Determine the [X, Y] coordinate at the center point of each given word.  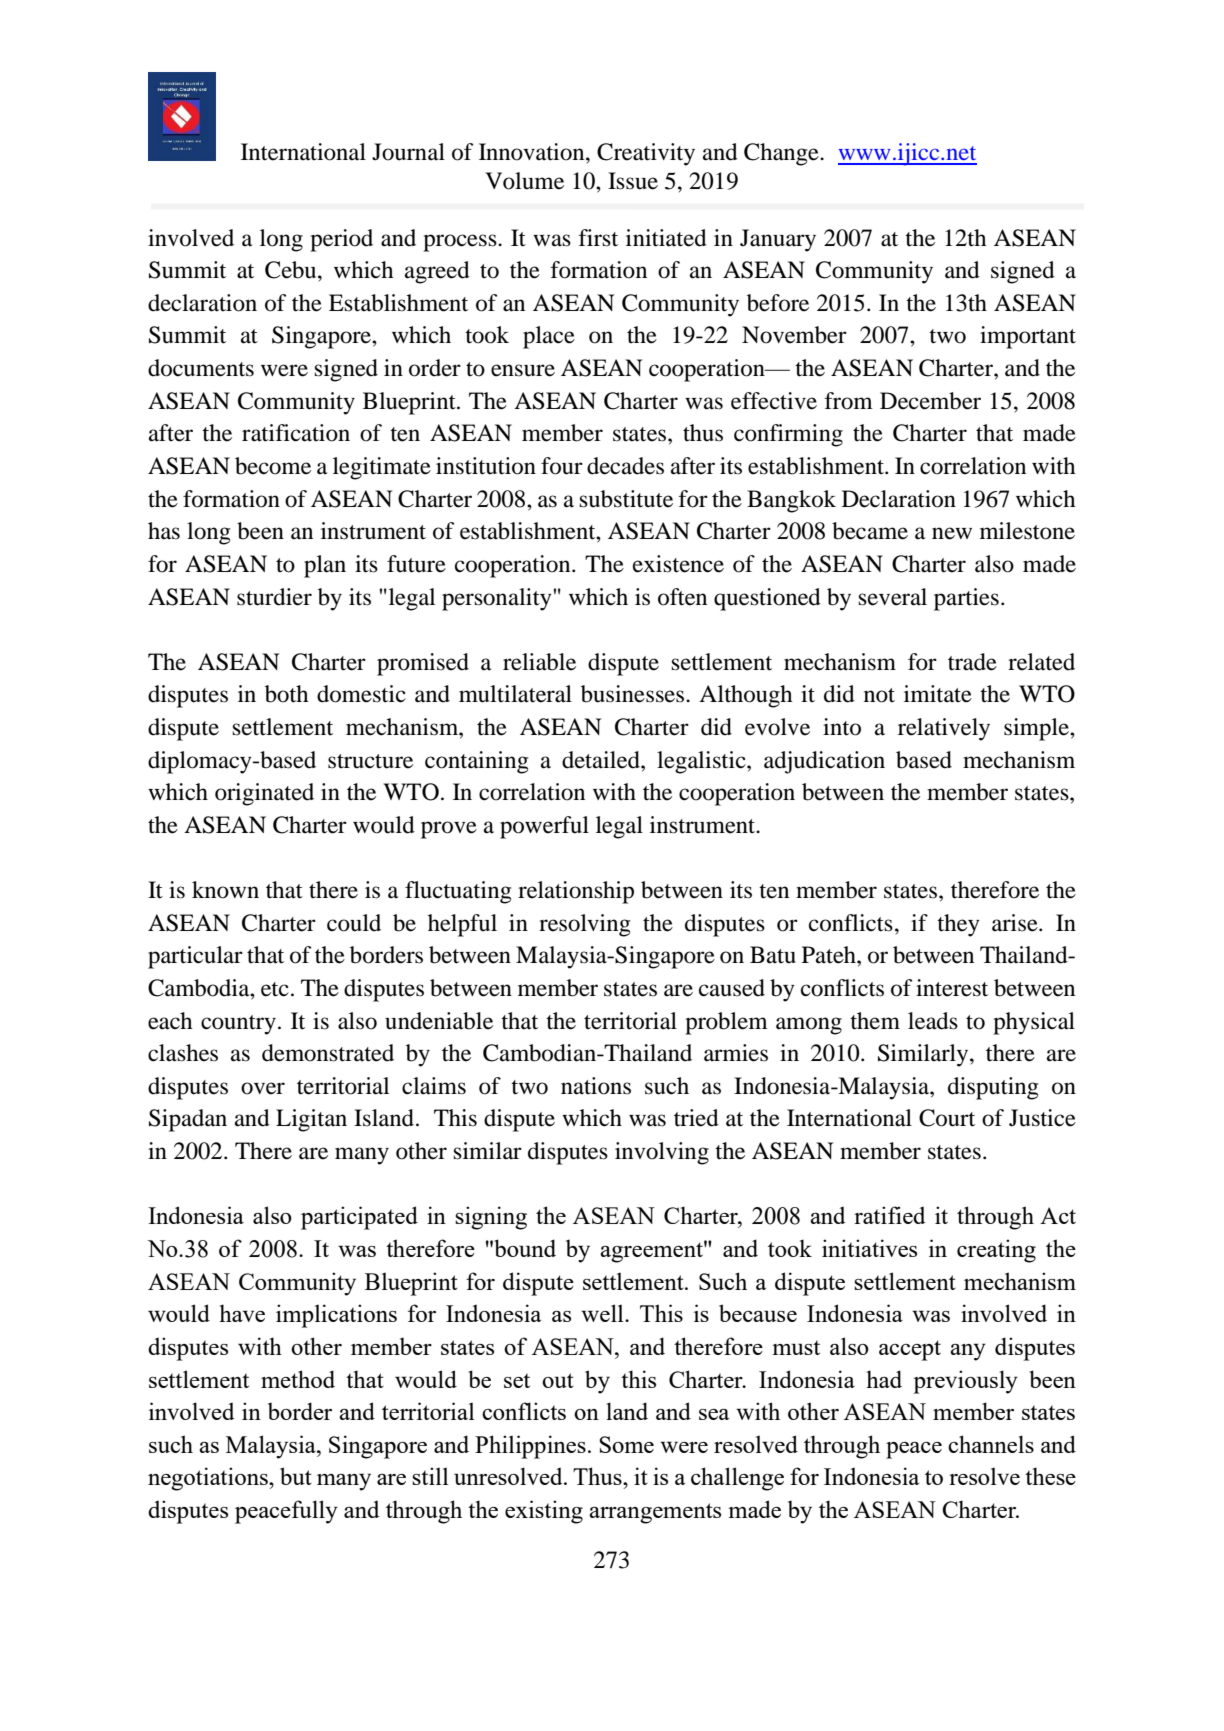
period [341, 240]
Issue [633, 181]
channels [991, 1444]
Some [626, 1444]
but [296, 1476]
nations [596, 1086]
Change [782, 154]
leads [933, 1021]
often [682, 597]
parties [966, 599]
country [238, 1025]
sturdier [274, 597]
